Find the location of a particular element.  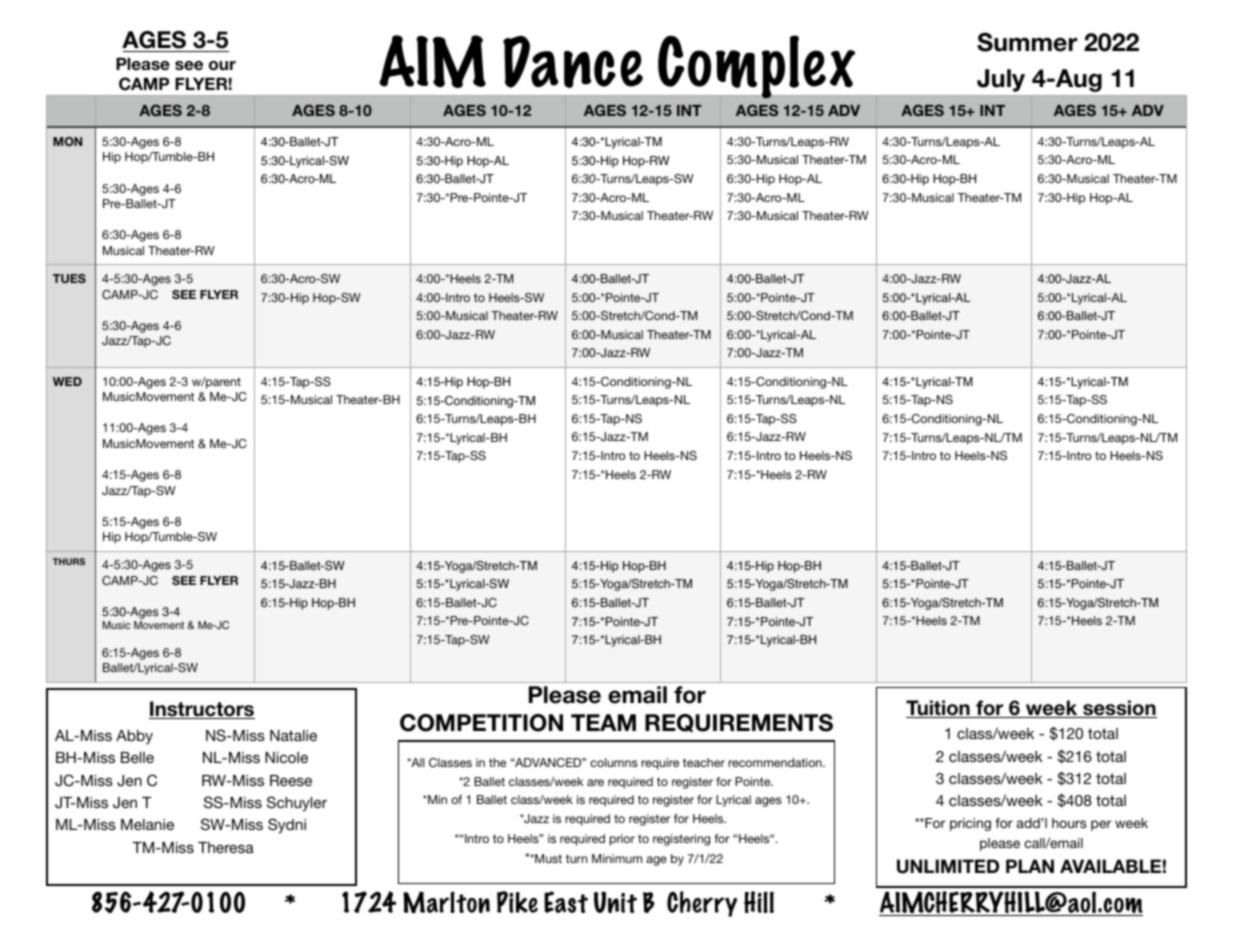

THURS is located at coordinates (69, 561).
